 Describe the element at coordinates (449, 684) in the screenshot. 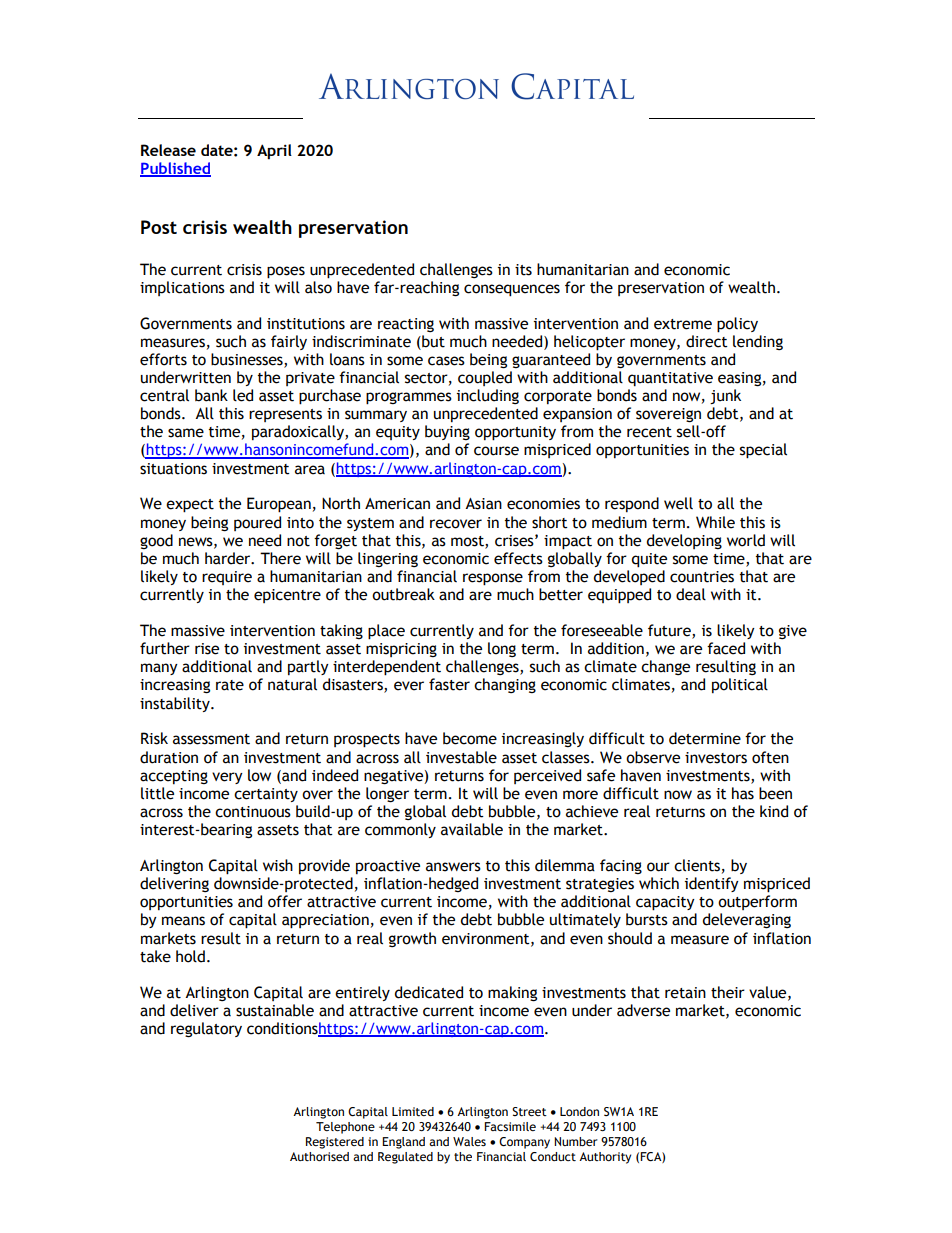

I see `faster` at that location.
